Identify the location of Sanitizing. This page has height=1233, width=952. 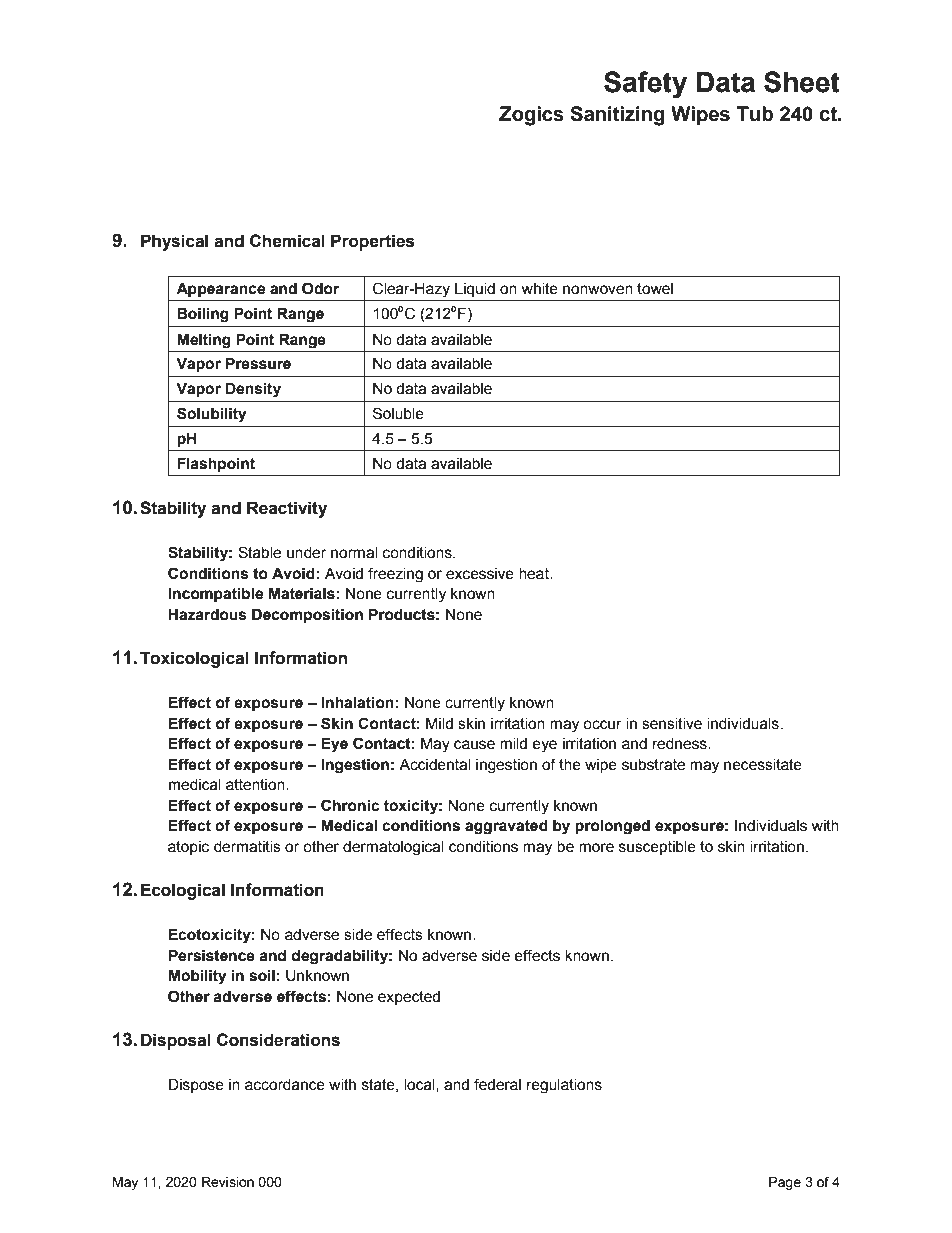
(617, 116).
